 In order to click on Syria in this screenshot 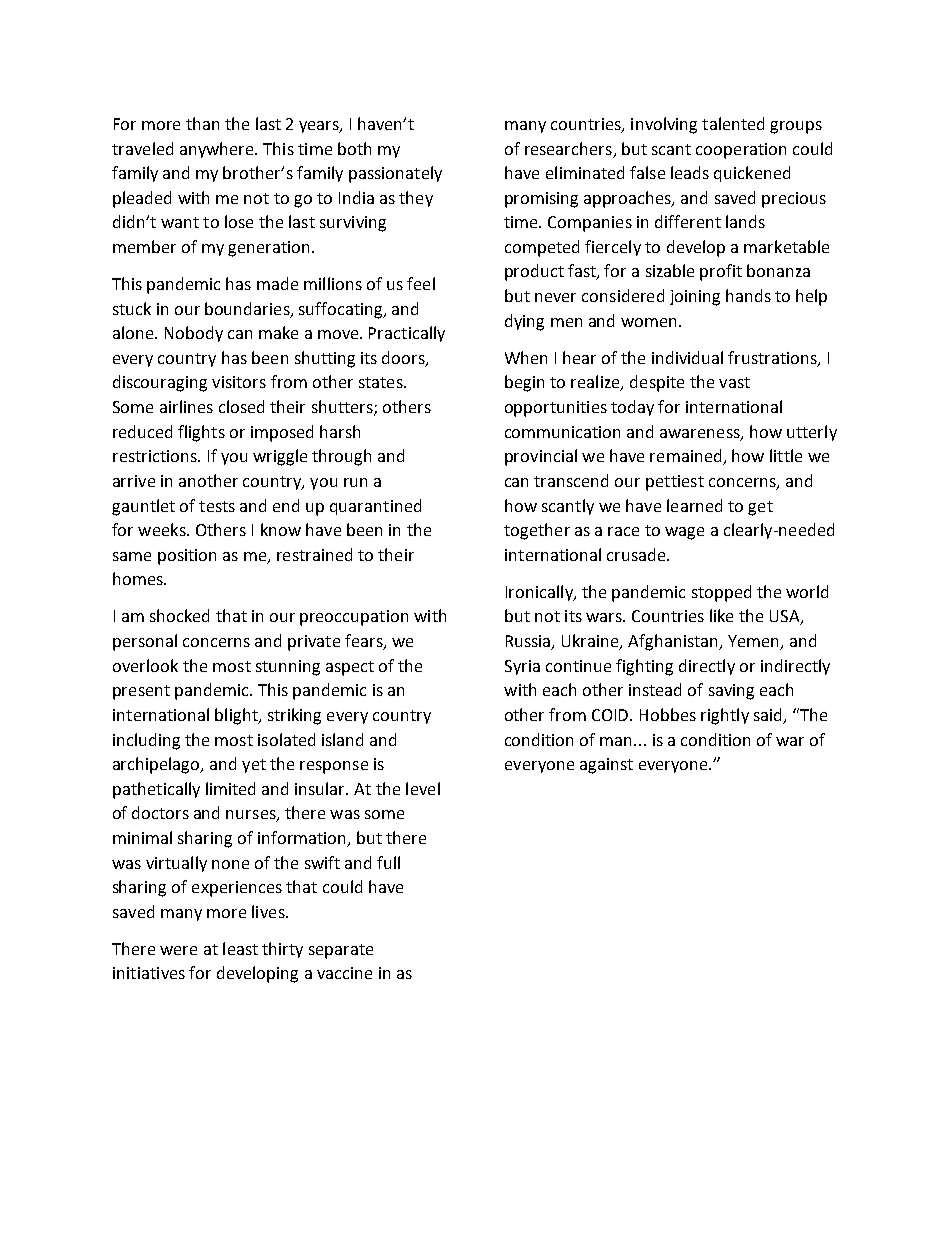, I will do `click(522, 667)`.
